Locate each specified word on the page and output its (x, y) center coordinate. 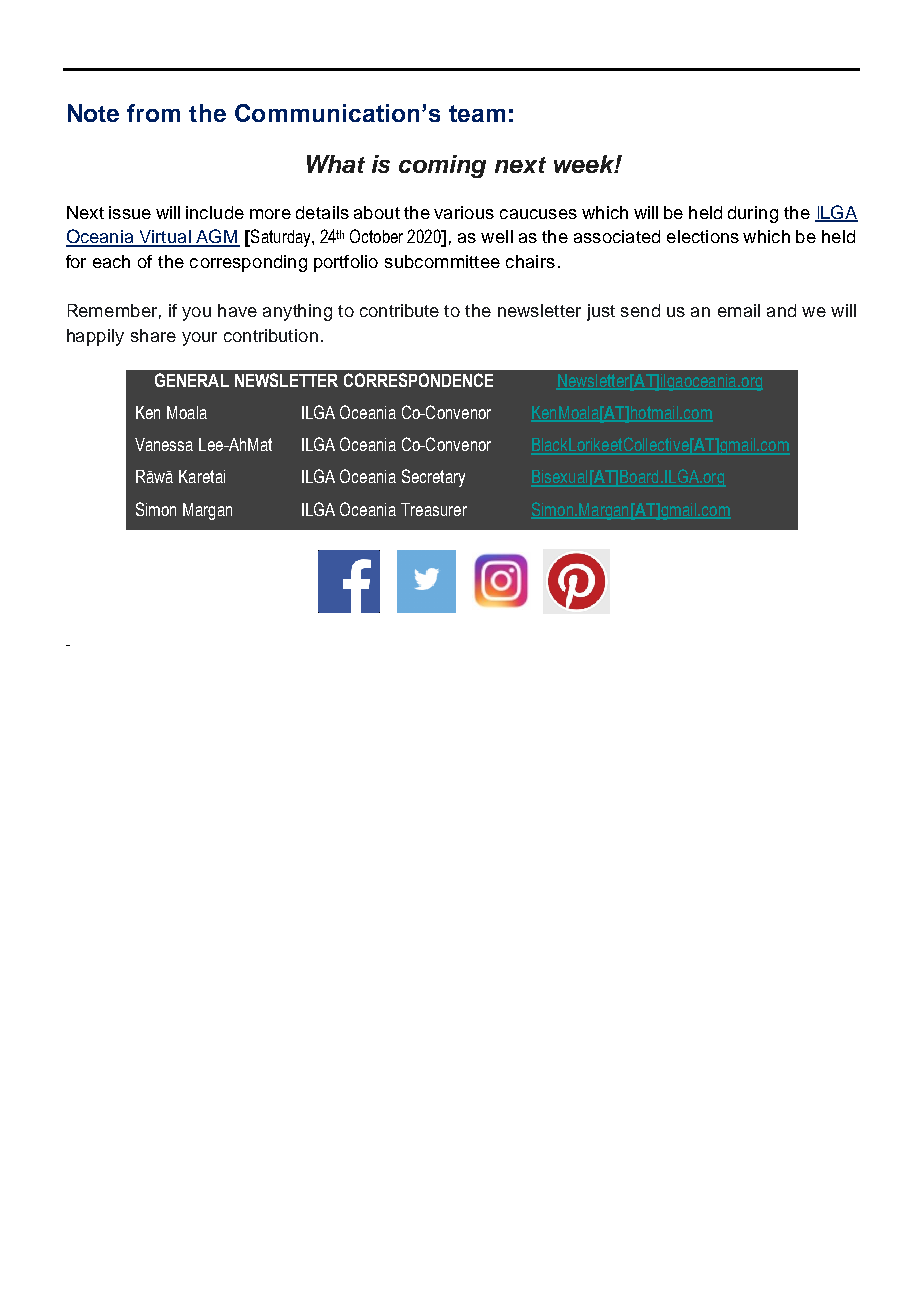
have (237, 310)
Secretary (433, 478)
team (477, 113)
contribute (399, 310)
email (739, 310)
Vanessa (164, 444)
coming (442, 166)
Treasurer (434, 509)
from (153, 113)
